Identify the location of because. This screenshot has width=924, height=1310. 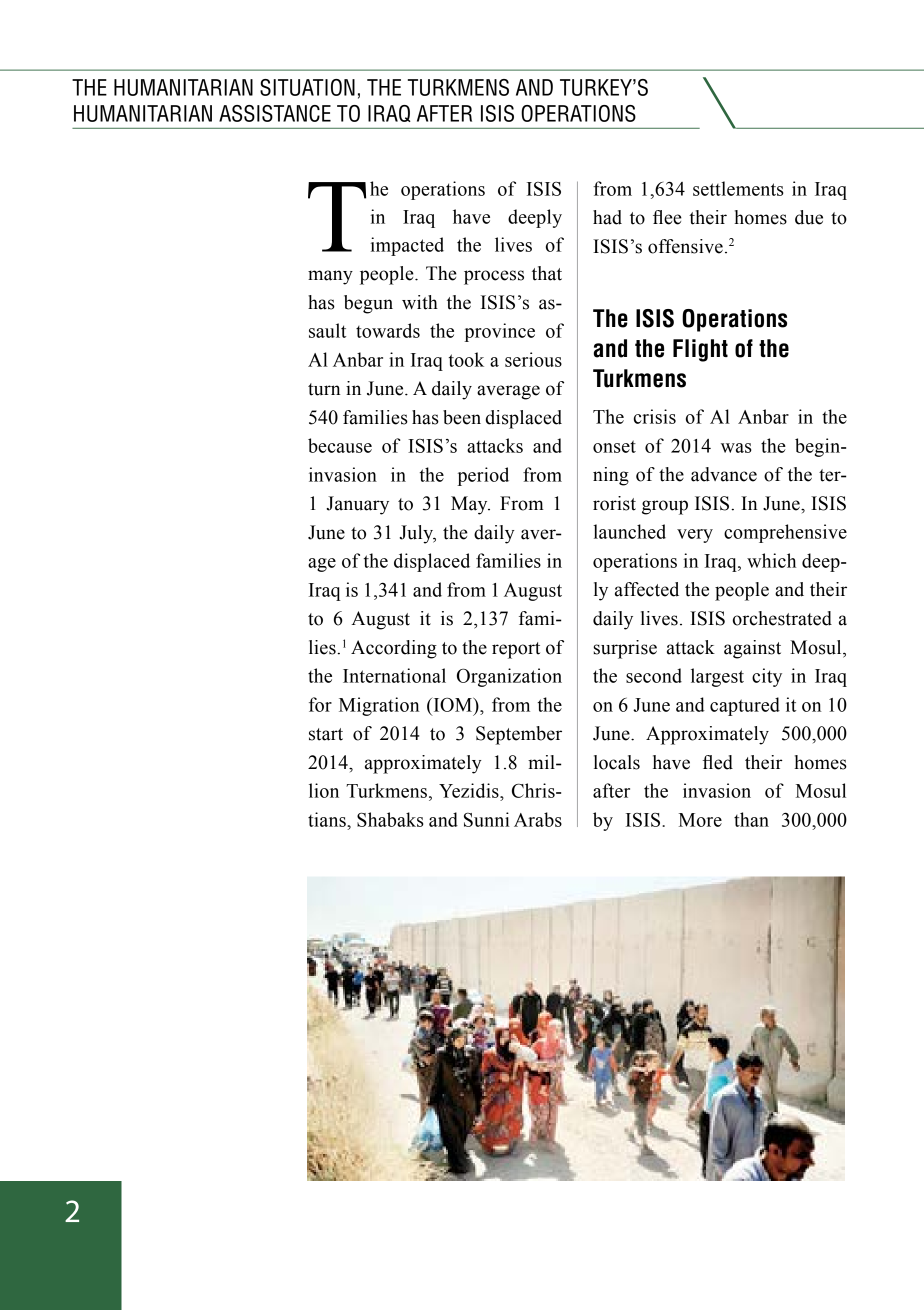
(340, 445).
